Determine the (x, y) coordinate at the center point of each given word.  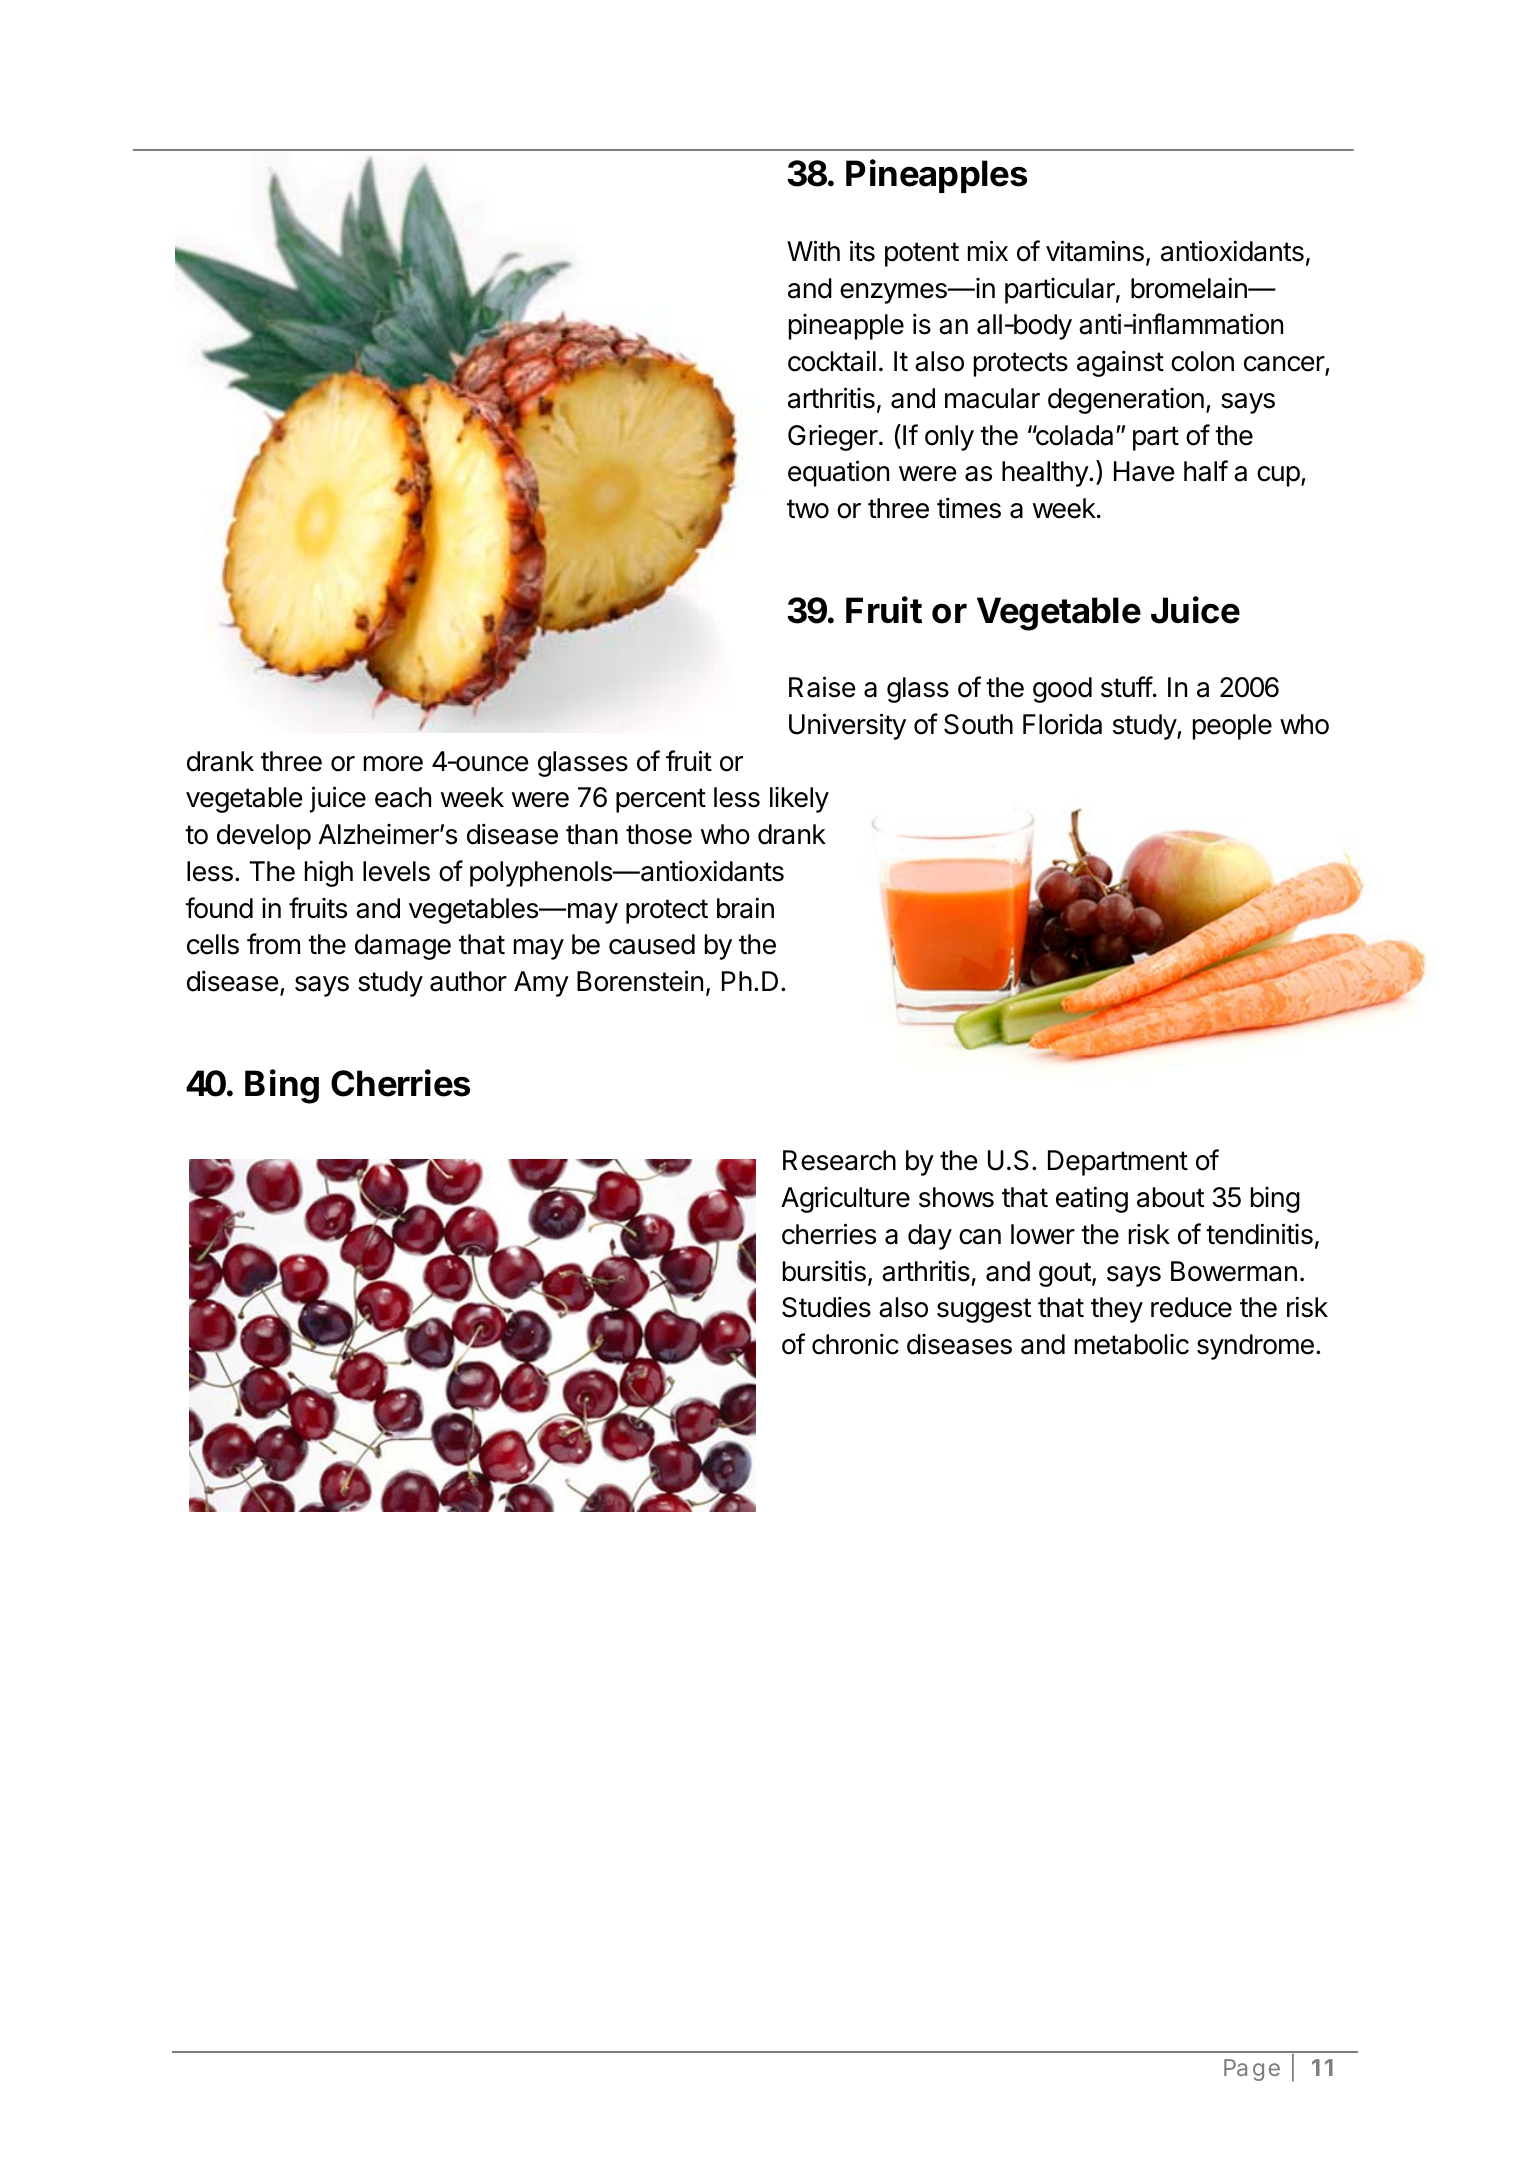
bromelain (1190, 288)
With (813, 250)
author (468, 981)
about (1171, 1197)
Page (1252, 2070)
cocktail (832, 361)
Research (839, 1160)
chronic (855, 1344)
